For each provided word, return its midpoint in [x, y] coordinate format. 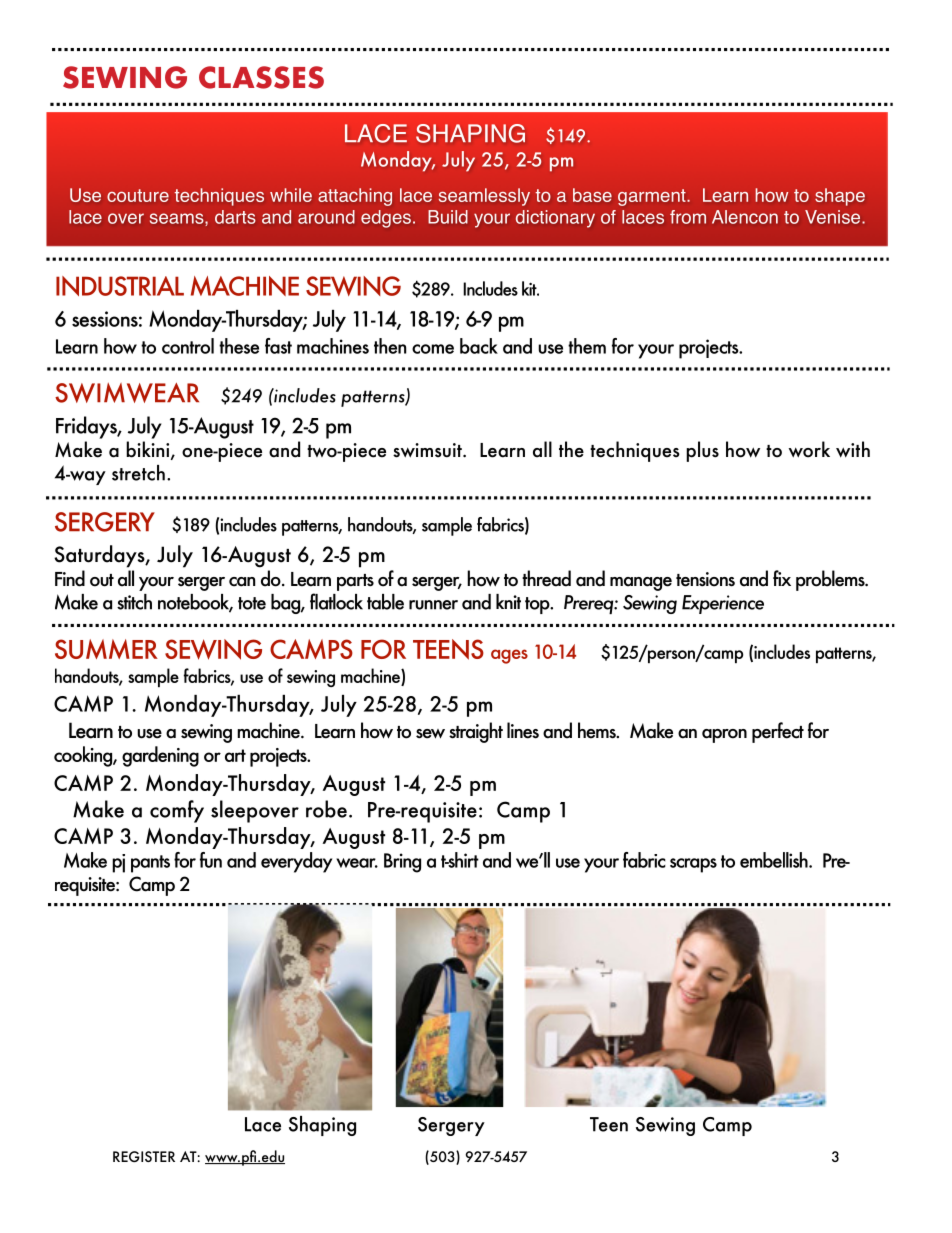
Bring [402, 863]
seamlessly [484, 197]
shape [840, 197]
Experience [723, 604]
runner [433, 605]
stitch [134, 602]
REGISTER [144, 1156]
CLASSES [261, 77]
